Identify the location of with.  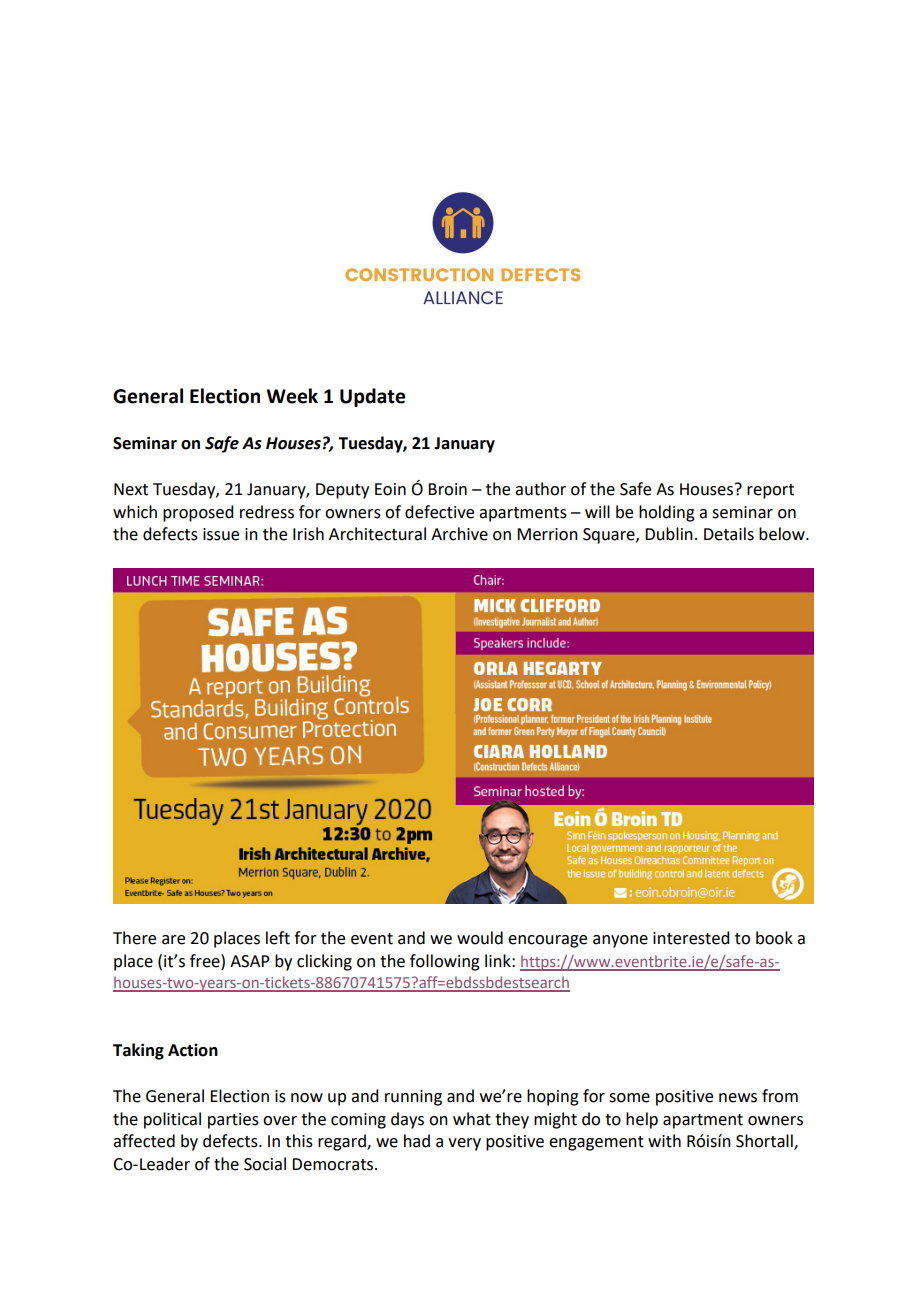
(664, 1141).
